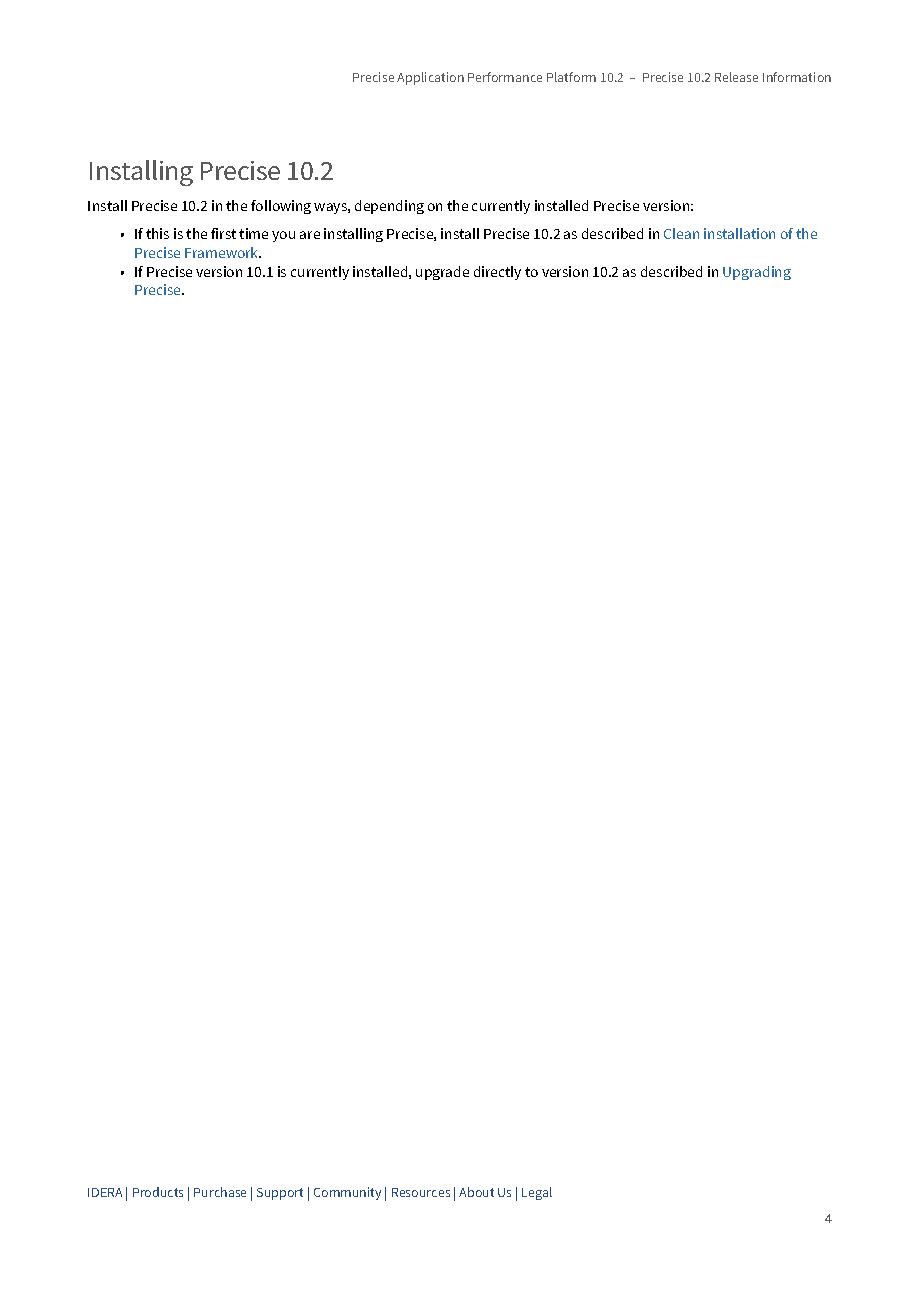  Describe the element at coordinates (281, 207) in the document. I see `following` at that location.
